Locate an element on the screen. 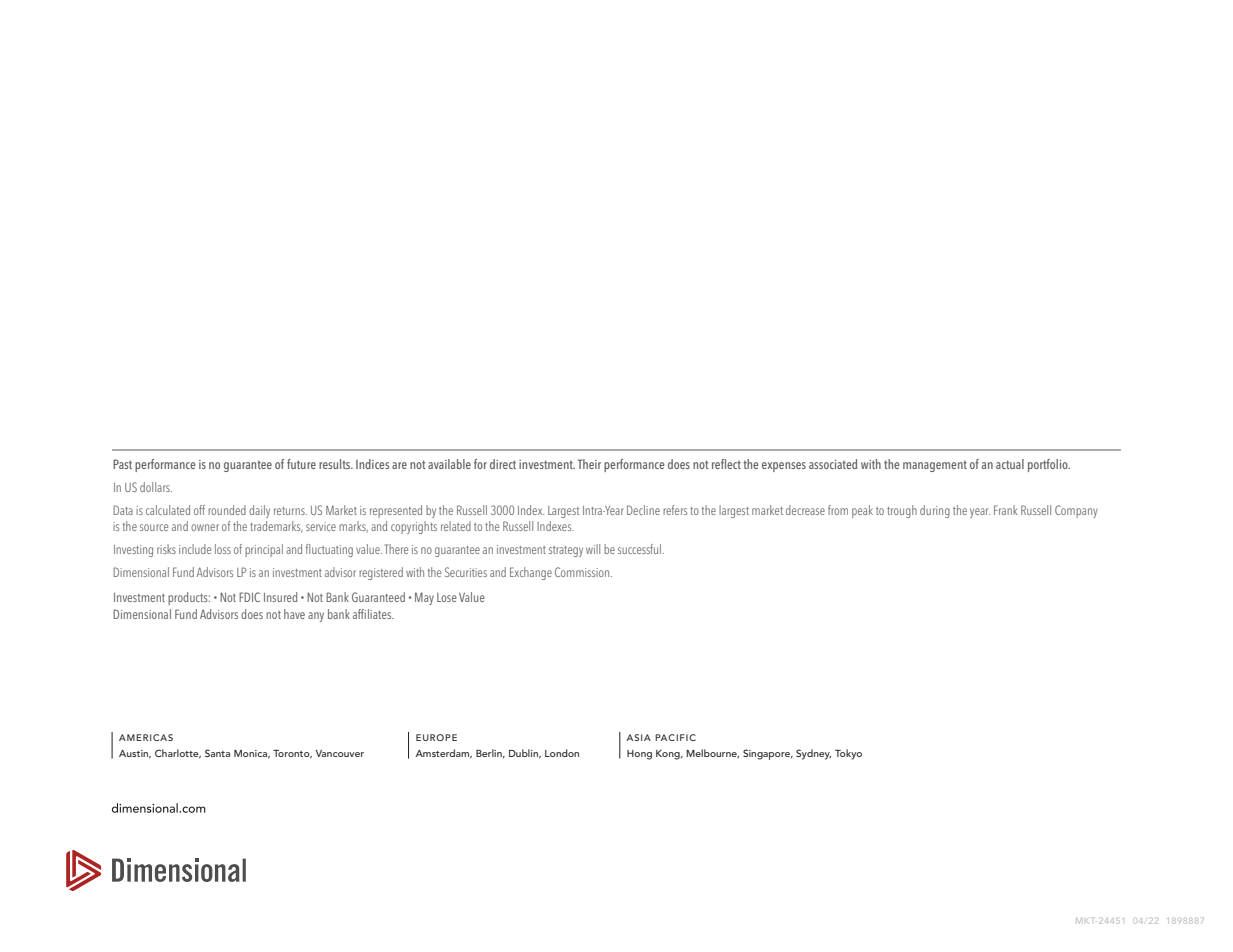 The width and height of the screenshot is (1233, 952). management is located at coordinates (935, 466).
